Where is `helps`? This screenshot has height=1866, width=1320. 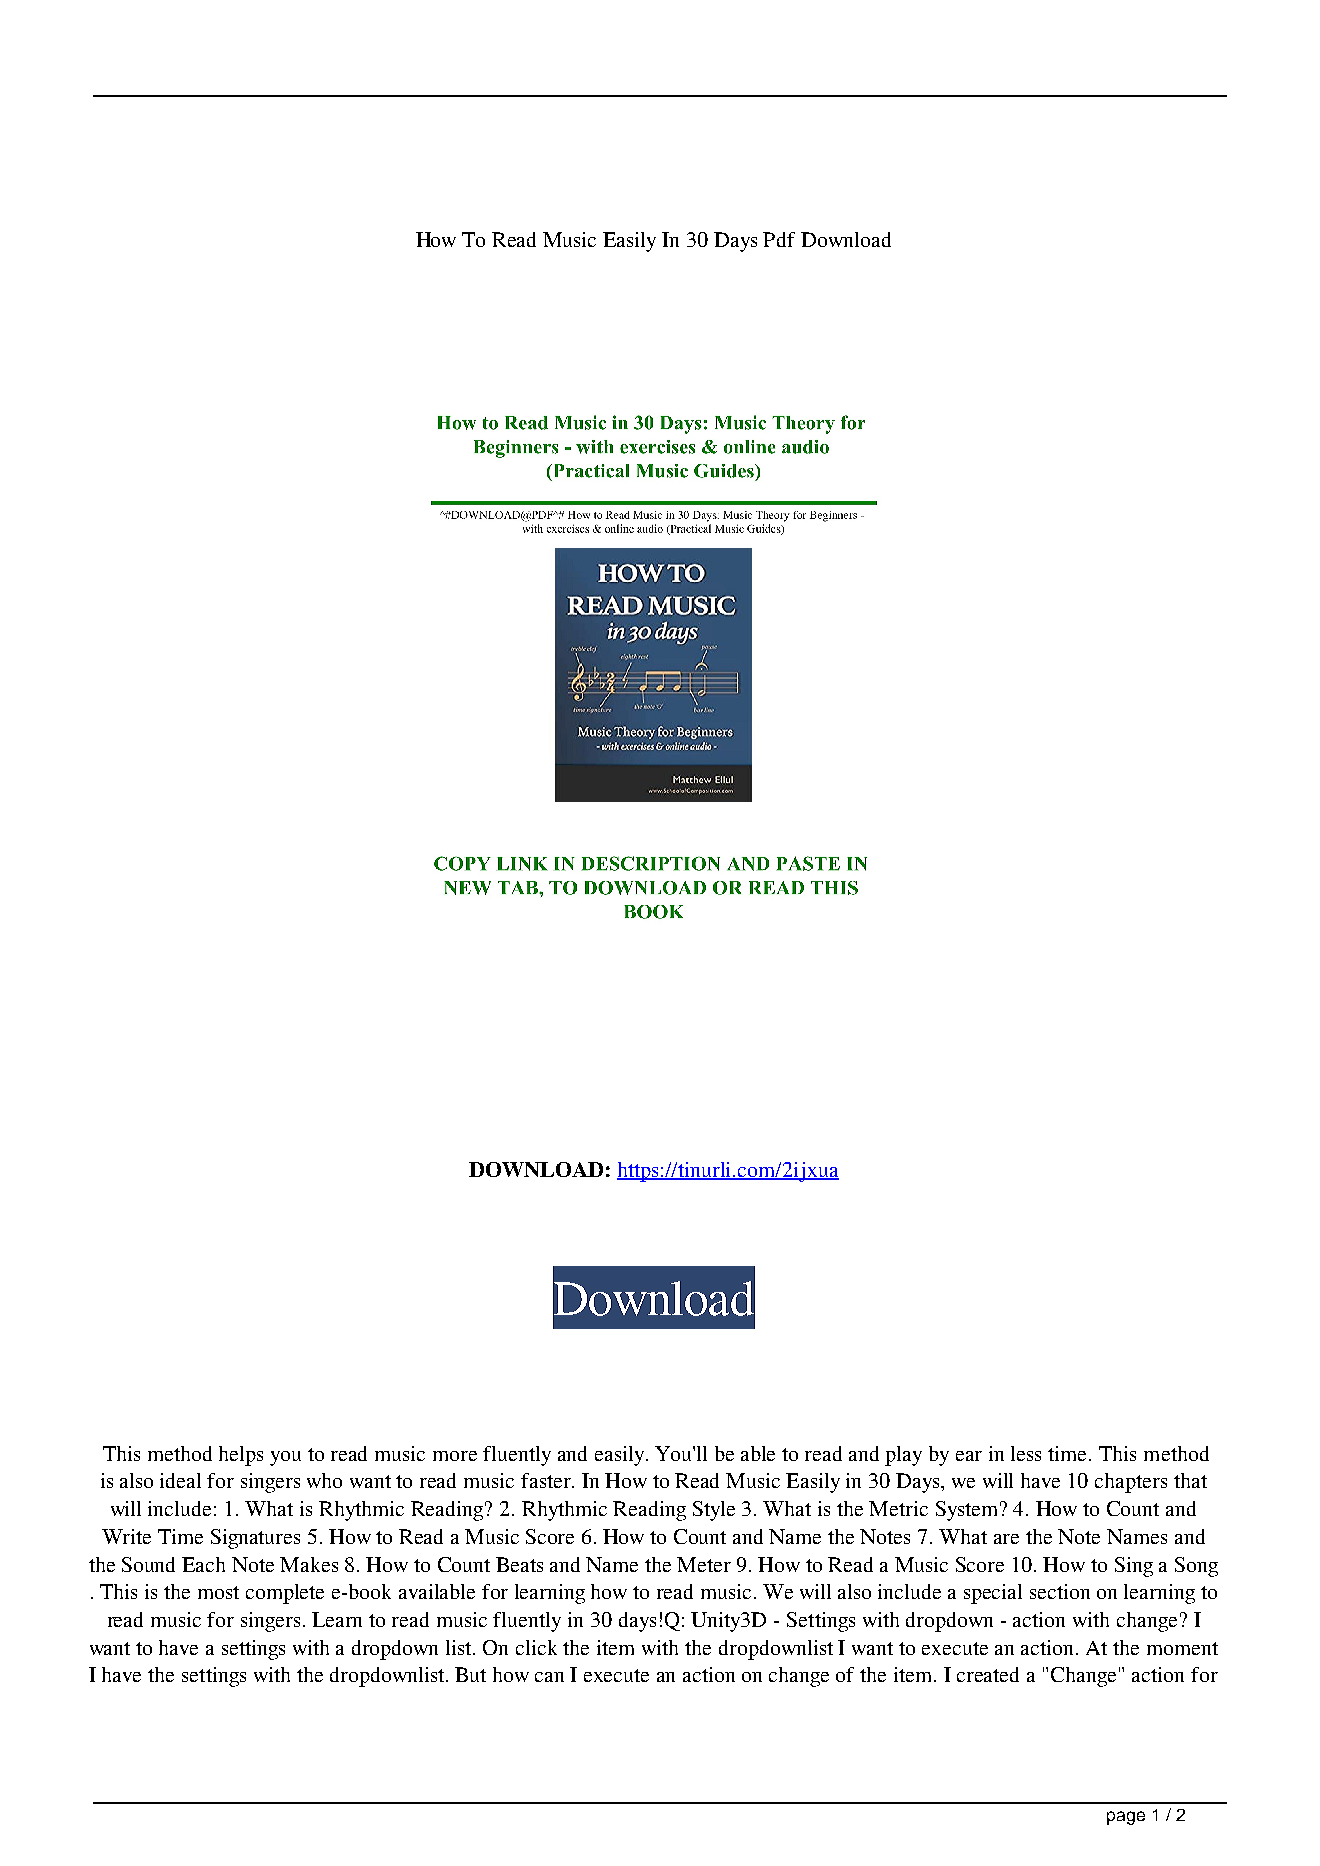 helps is located at coordinates (241, 1456).
